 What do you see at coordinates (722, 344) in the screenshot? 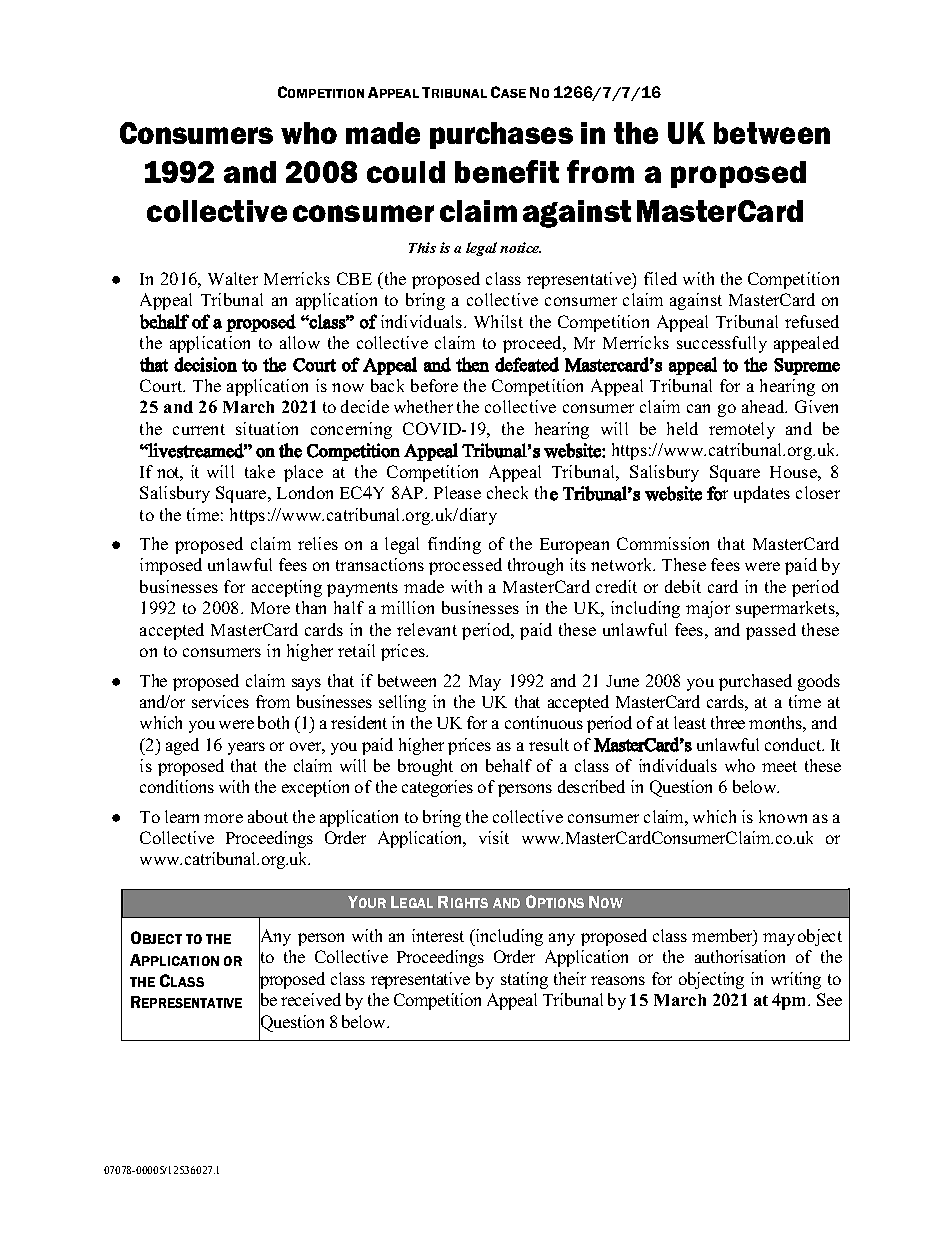
I see `successfully` at bounding box center [722, 344].
